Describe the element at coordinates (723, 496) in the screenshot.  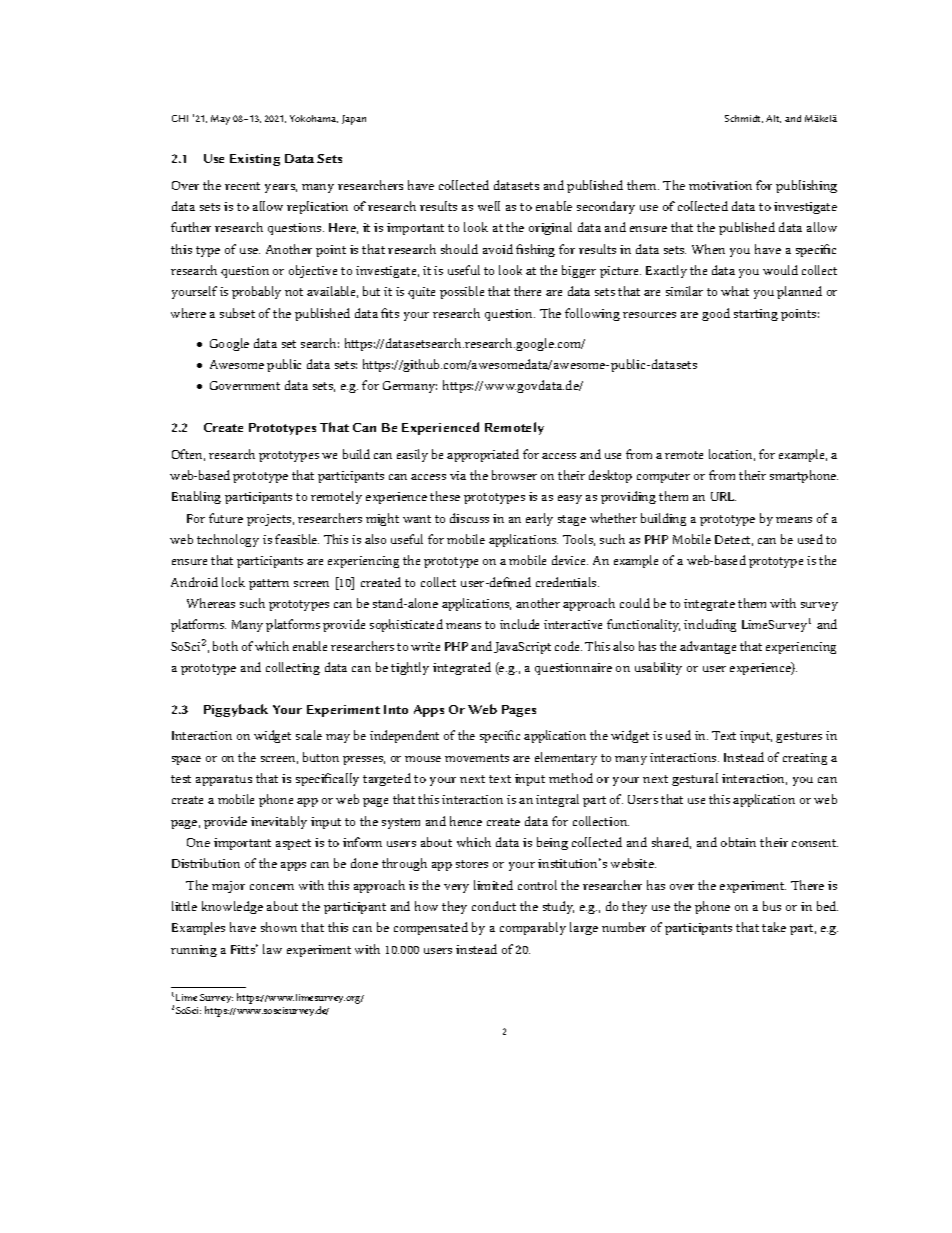
I see `URL` at that location.
